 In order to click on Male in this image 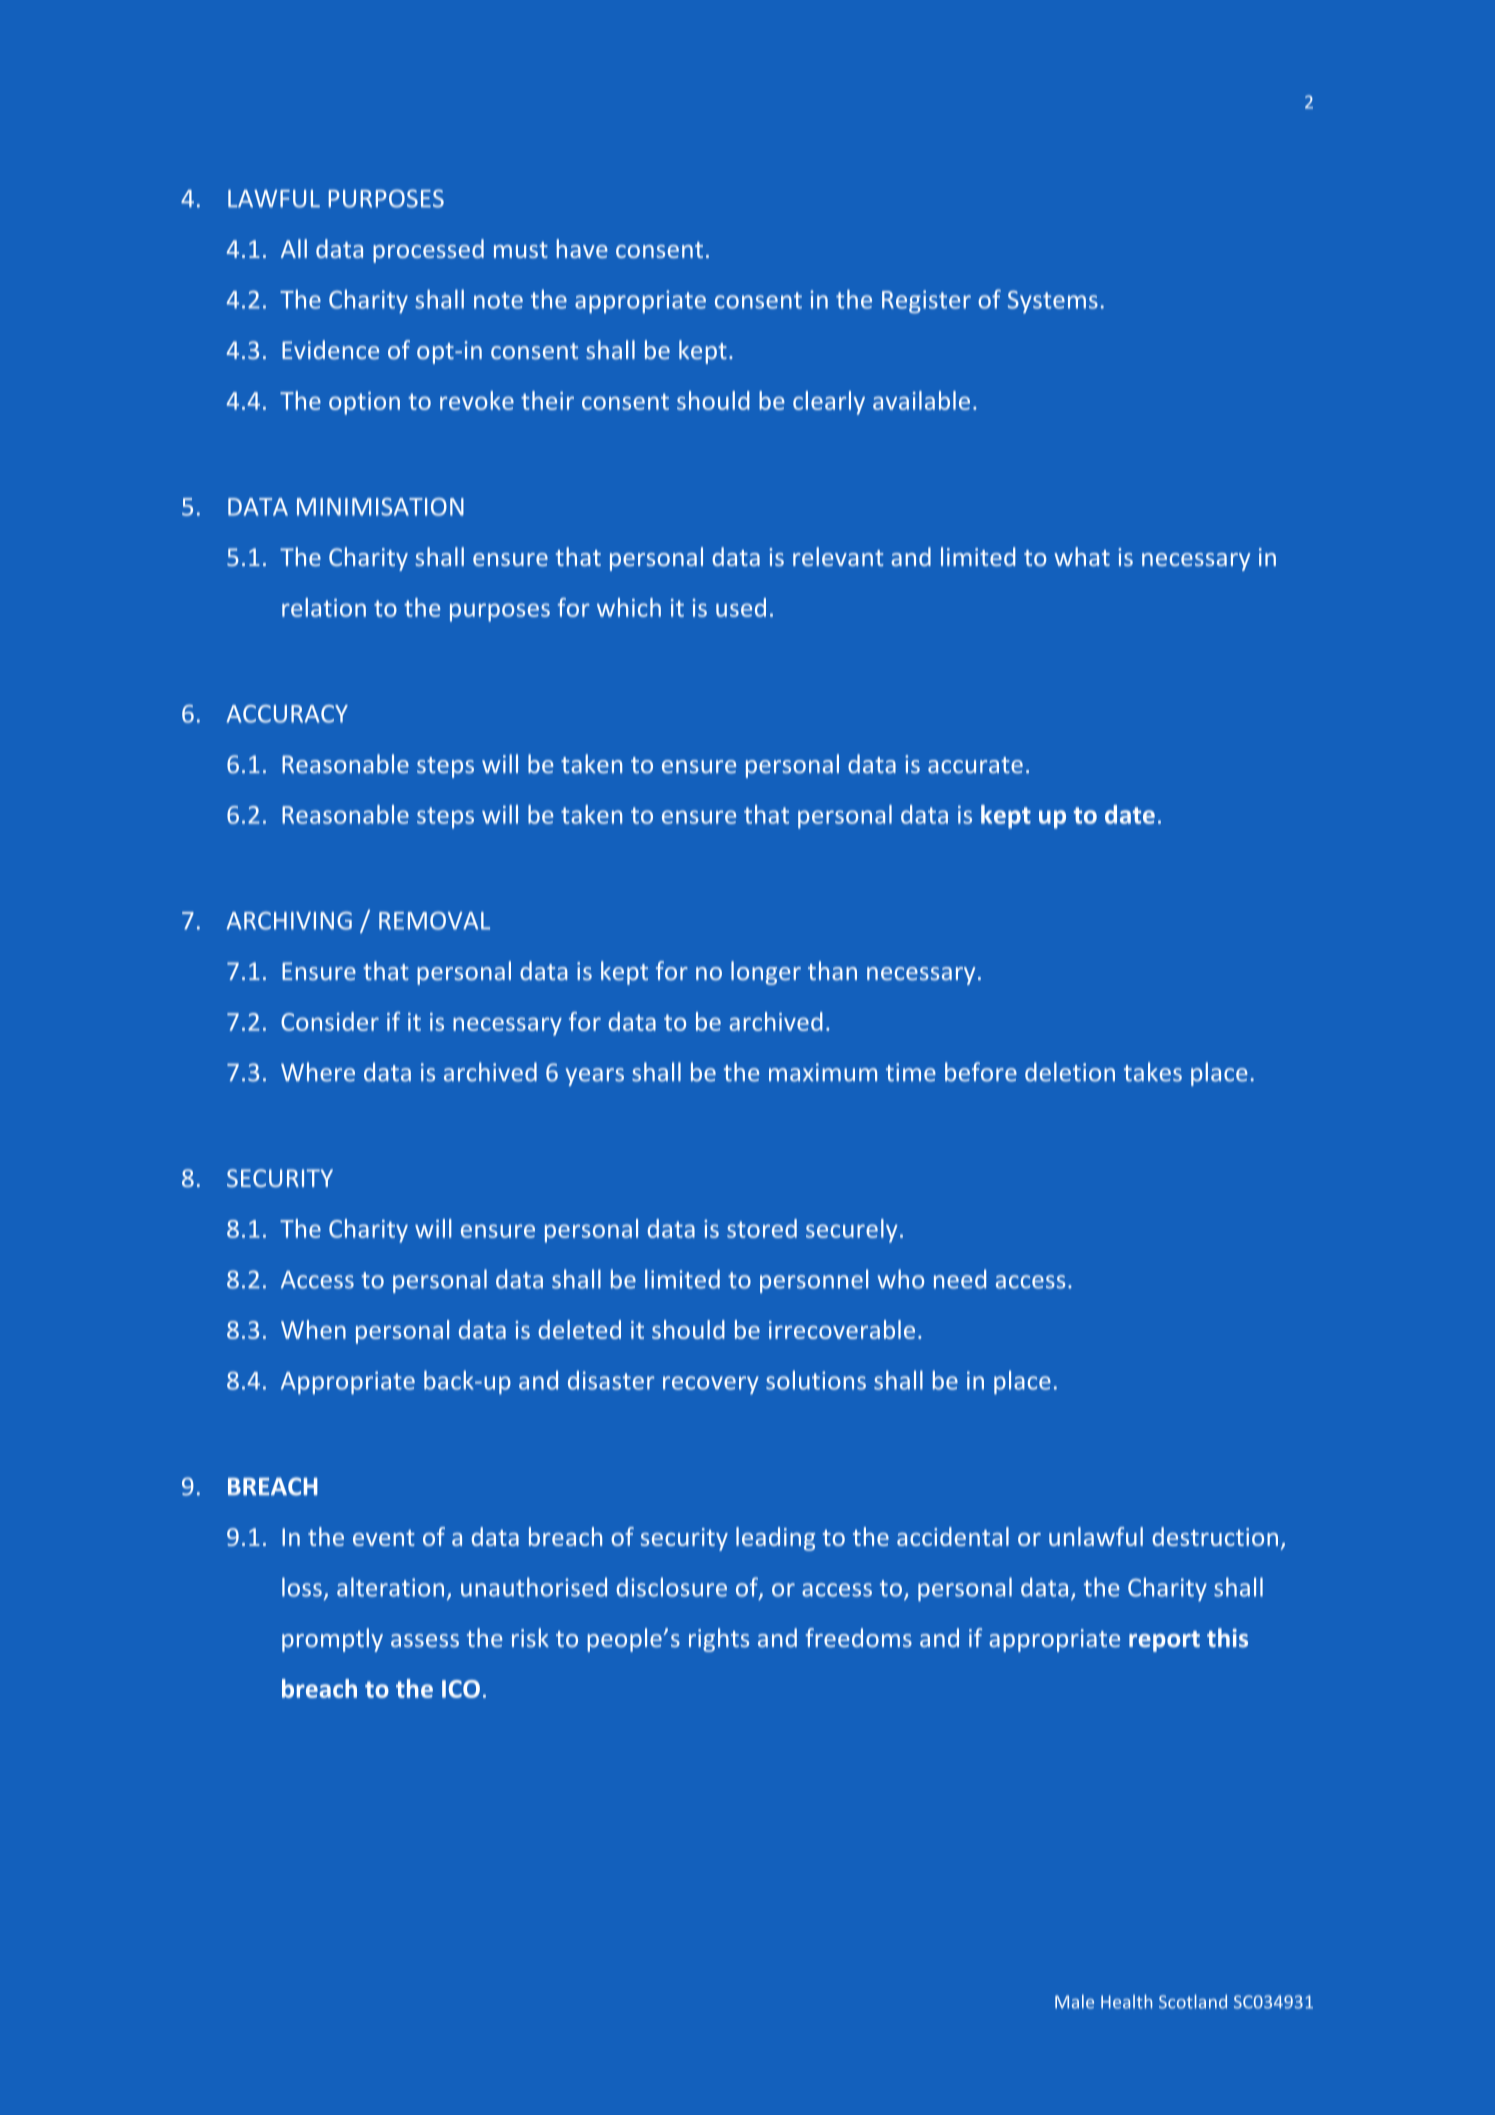, I will do `click(1074, 2001)`.
